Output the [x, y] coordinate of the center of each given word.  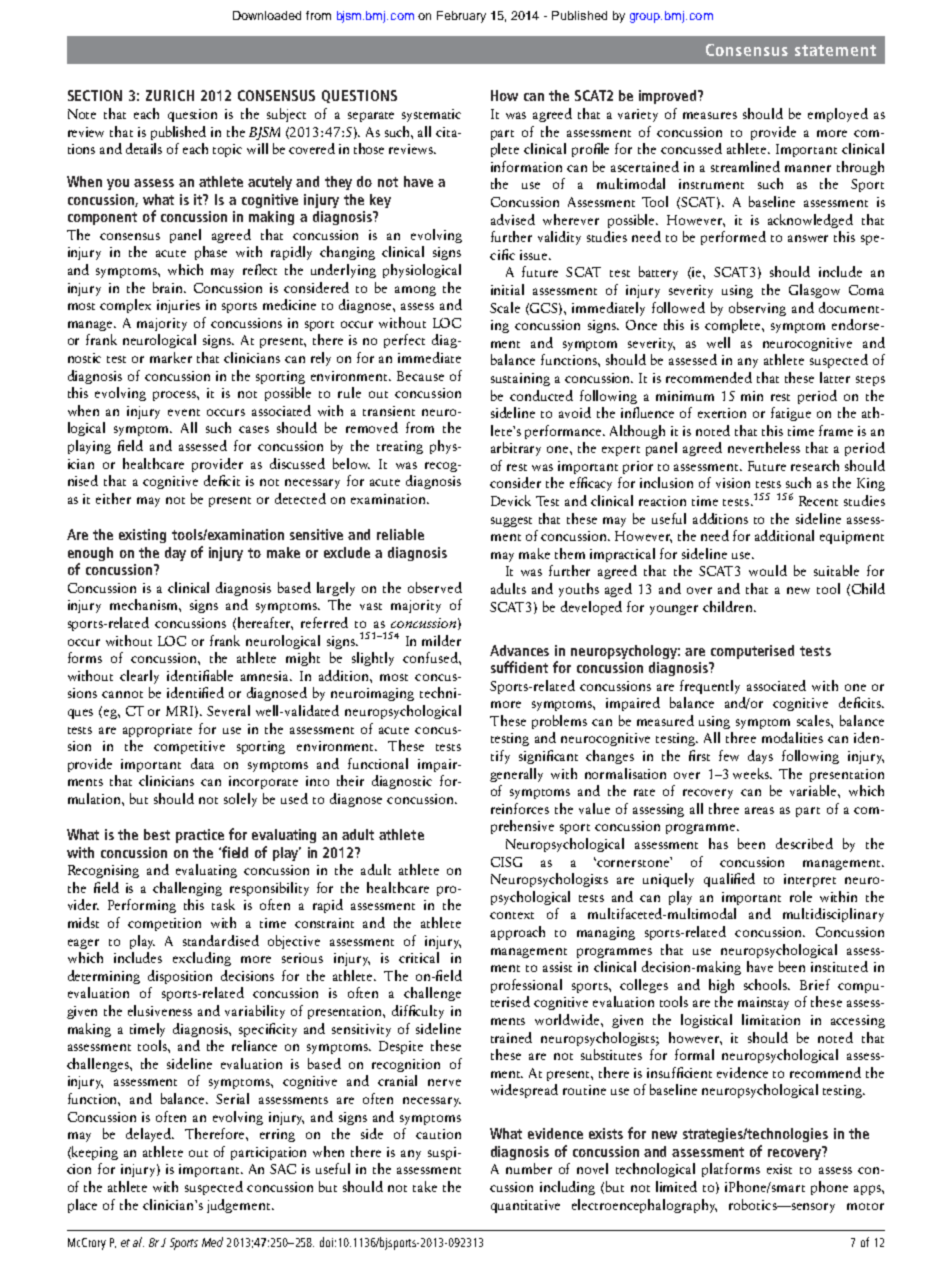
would [768, 570]
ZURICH [170, 95]
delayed [150, 1135]
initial [507, 289]
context [512, 915]
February [461, 17]
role [801, 896]
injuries [178, 306]
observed [435, 587]
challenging [187, 889]
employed [838, 115]
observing [757, 309]
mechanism [145, 604]
